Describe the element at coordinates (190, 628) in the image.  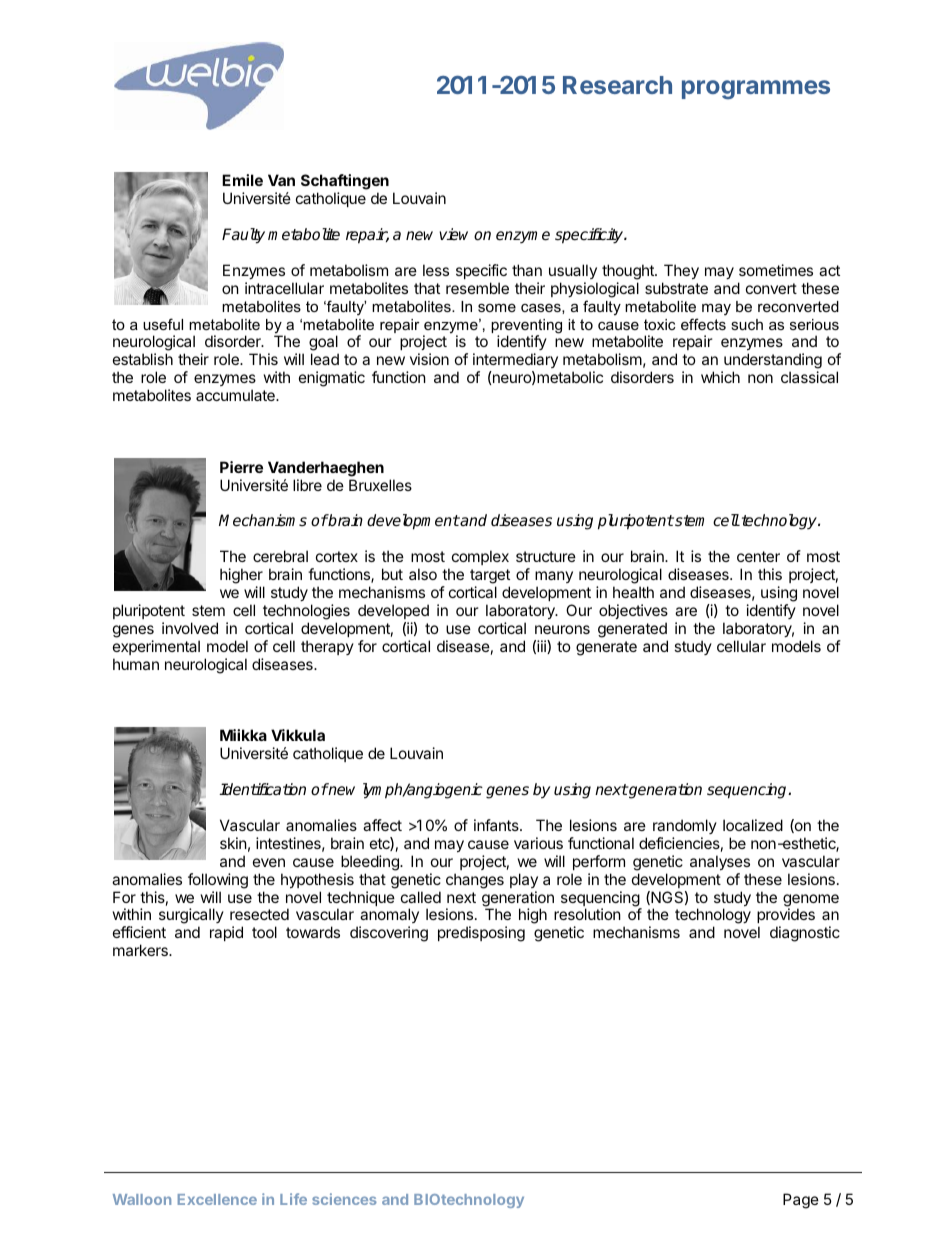
I see `involved` at that location.
